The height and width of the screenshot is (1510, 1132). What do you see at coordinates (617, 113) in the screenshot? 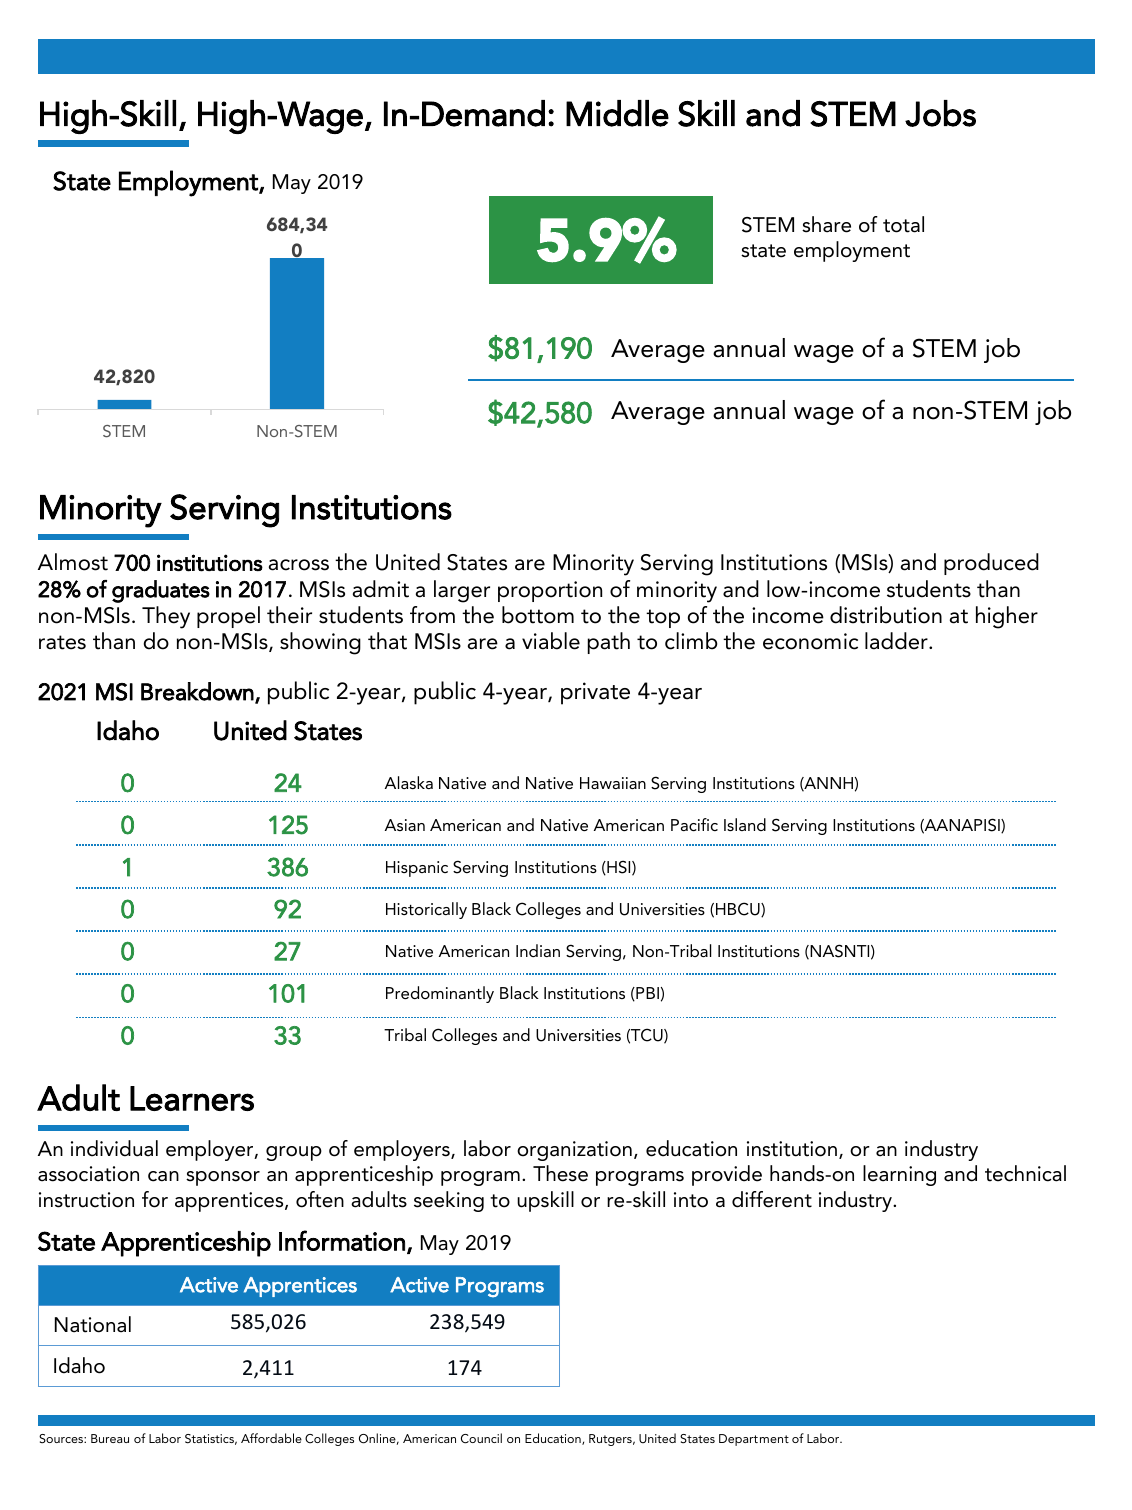
I see `Middle` at bounding box center [617, 113].
